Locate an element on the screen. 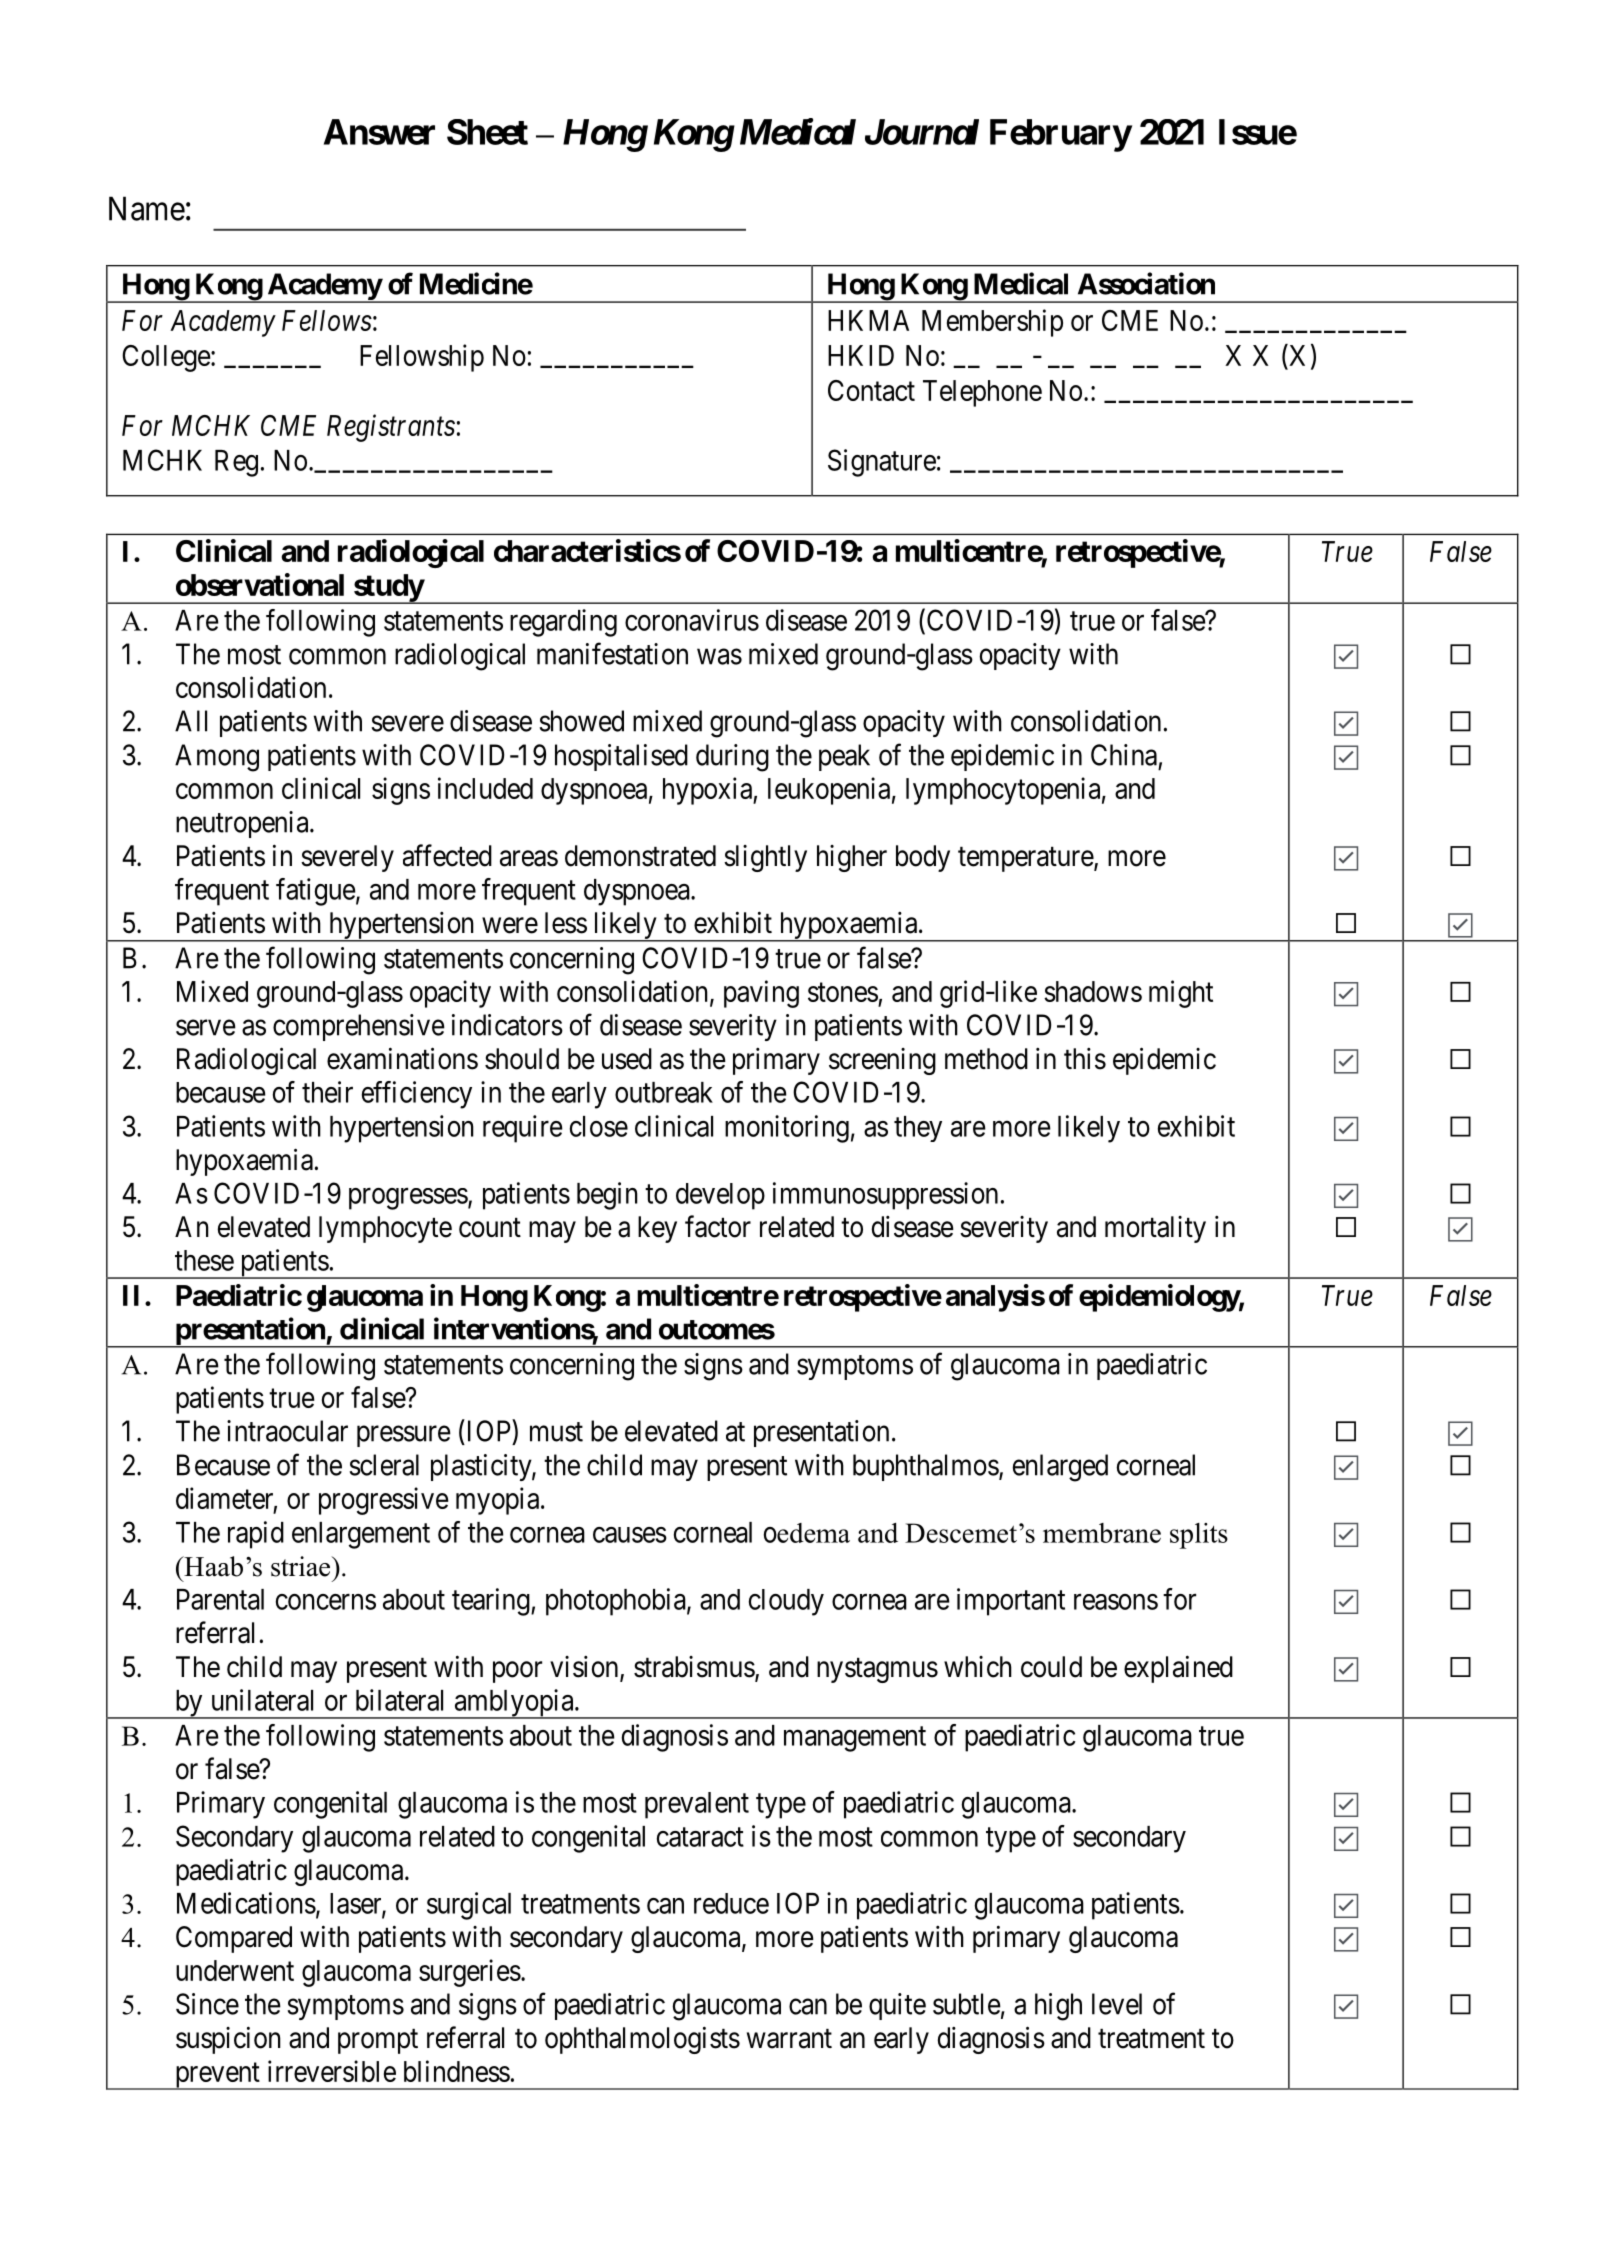 Image resolution: width=1601 pixels, height=2264 pixels. Sheet is located at coordinates (487, 132).
